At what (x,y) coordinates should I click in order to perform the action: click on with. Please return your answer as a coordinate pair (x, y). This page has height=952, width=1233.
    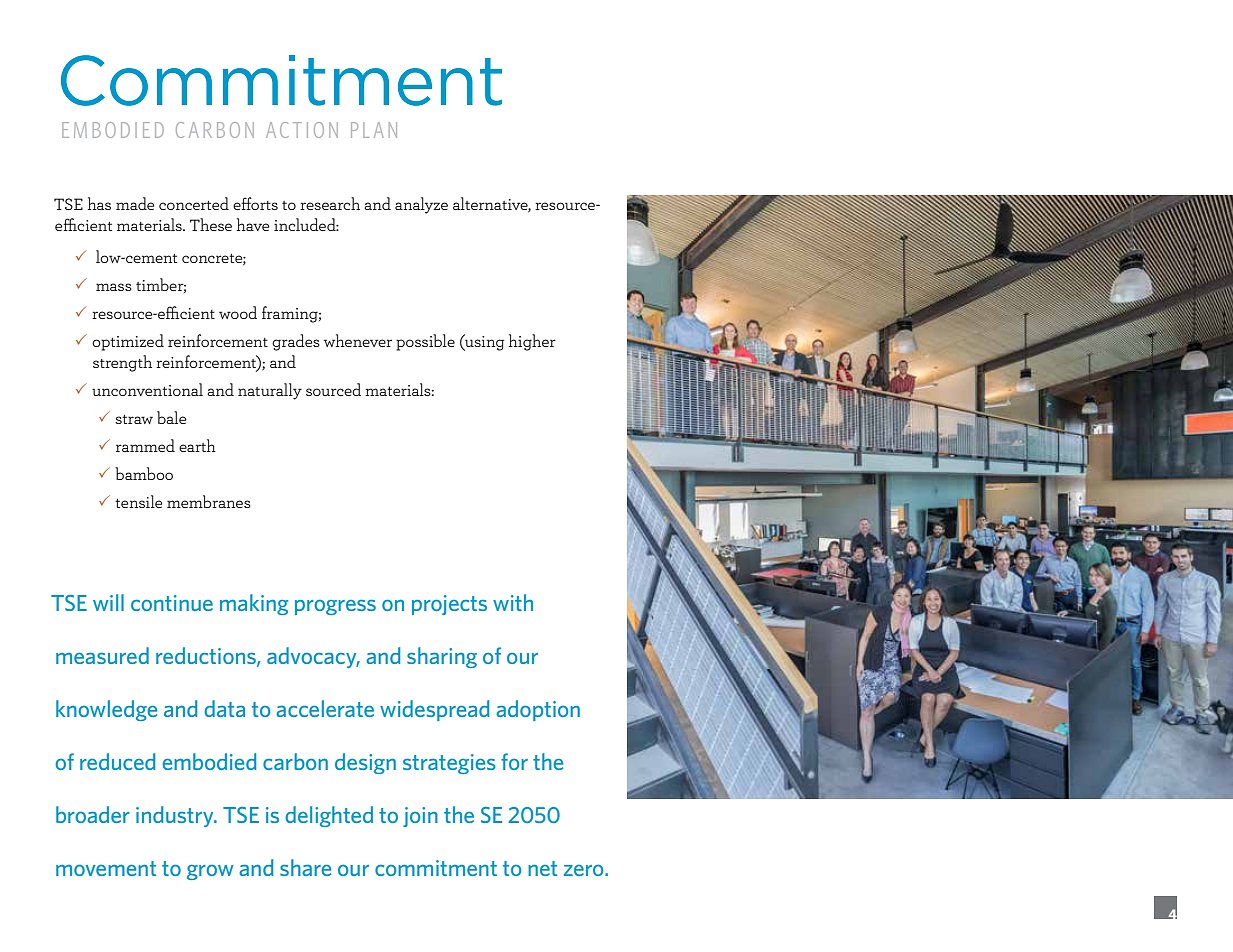
    Looking at the image, I should click on (513, 602).
